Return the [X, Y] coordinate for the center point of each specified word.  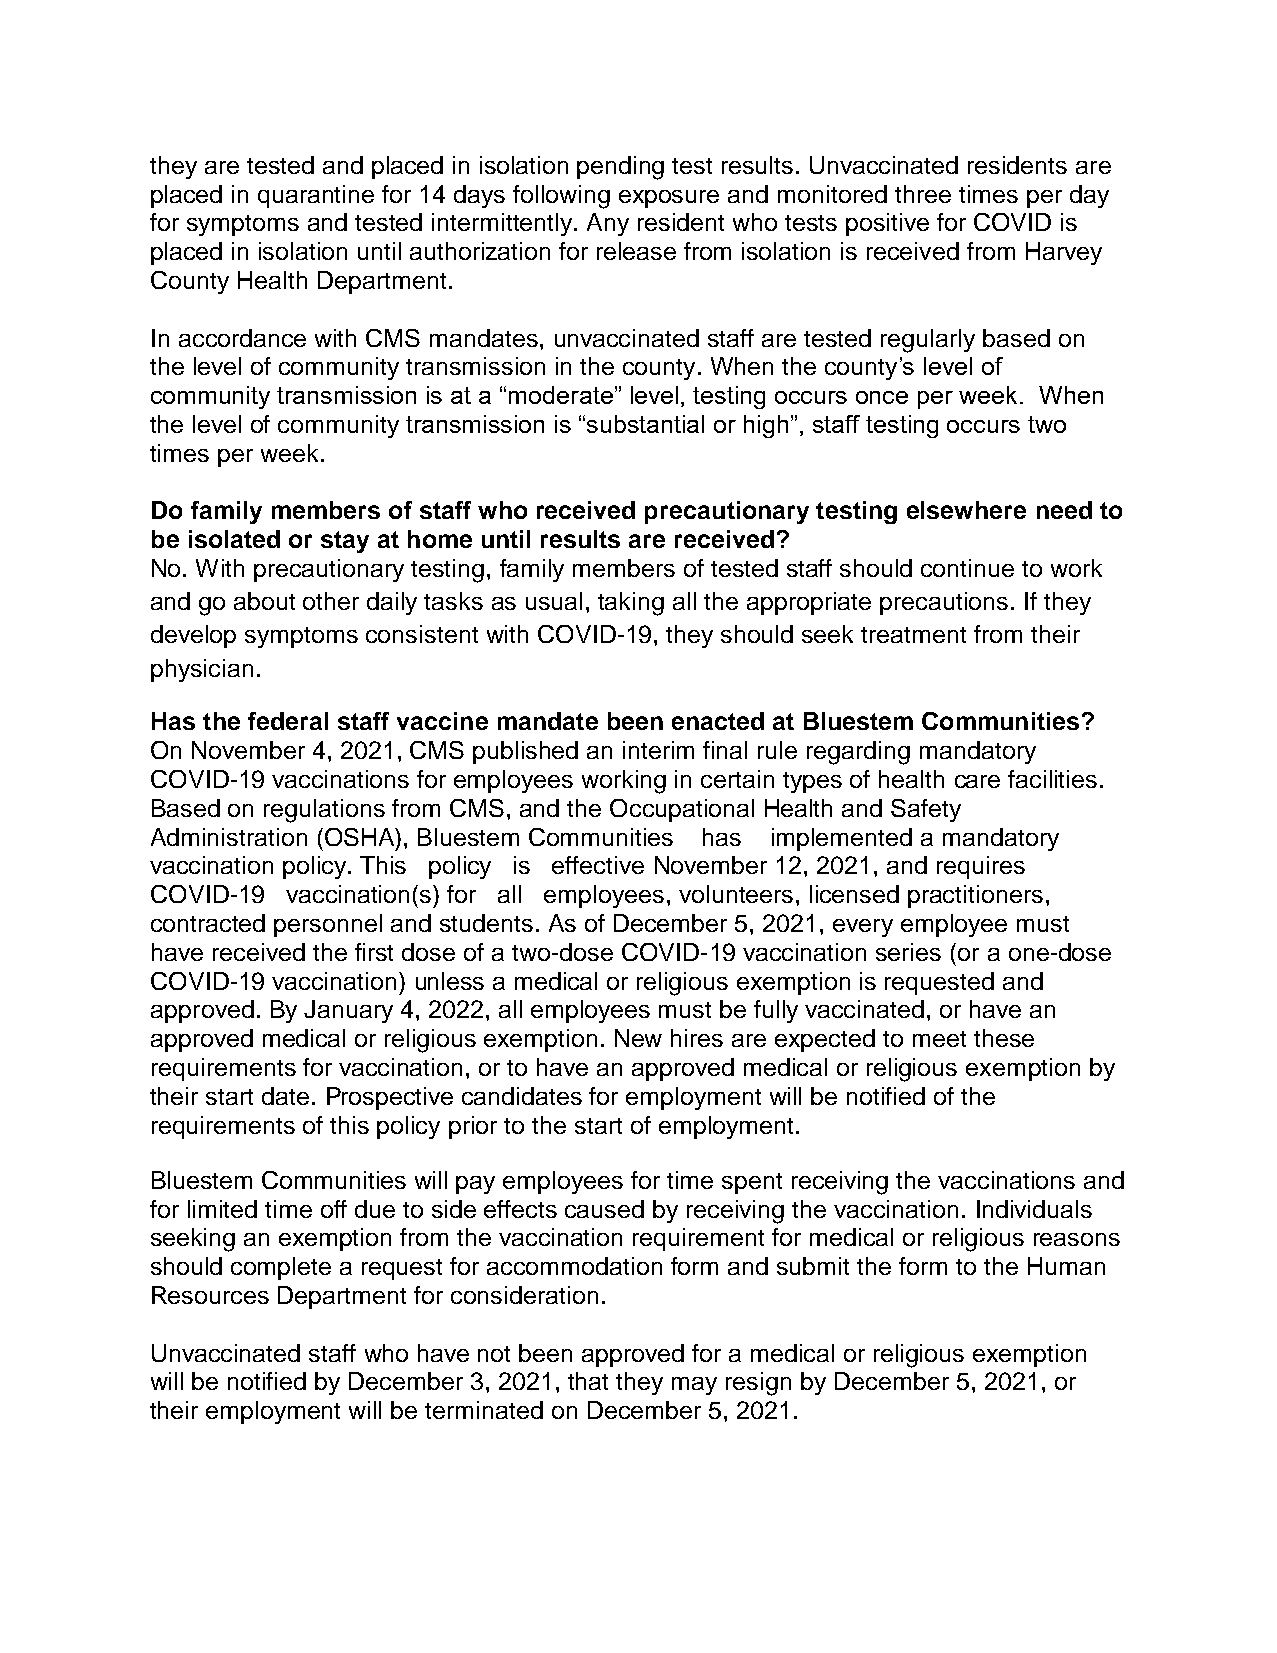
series [908, 952]
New [638, 1038]
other [331, 601]
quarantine [316, 196]
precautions [944, 603]
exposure [669, 199]
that [588, 1381]
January [348, 1011]
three [923, 194]
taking [631, 604]
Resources [210, 1295]
